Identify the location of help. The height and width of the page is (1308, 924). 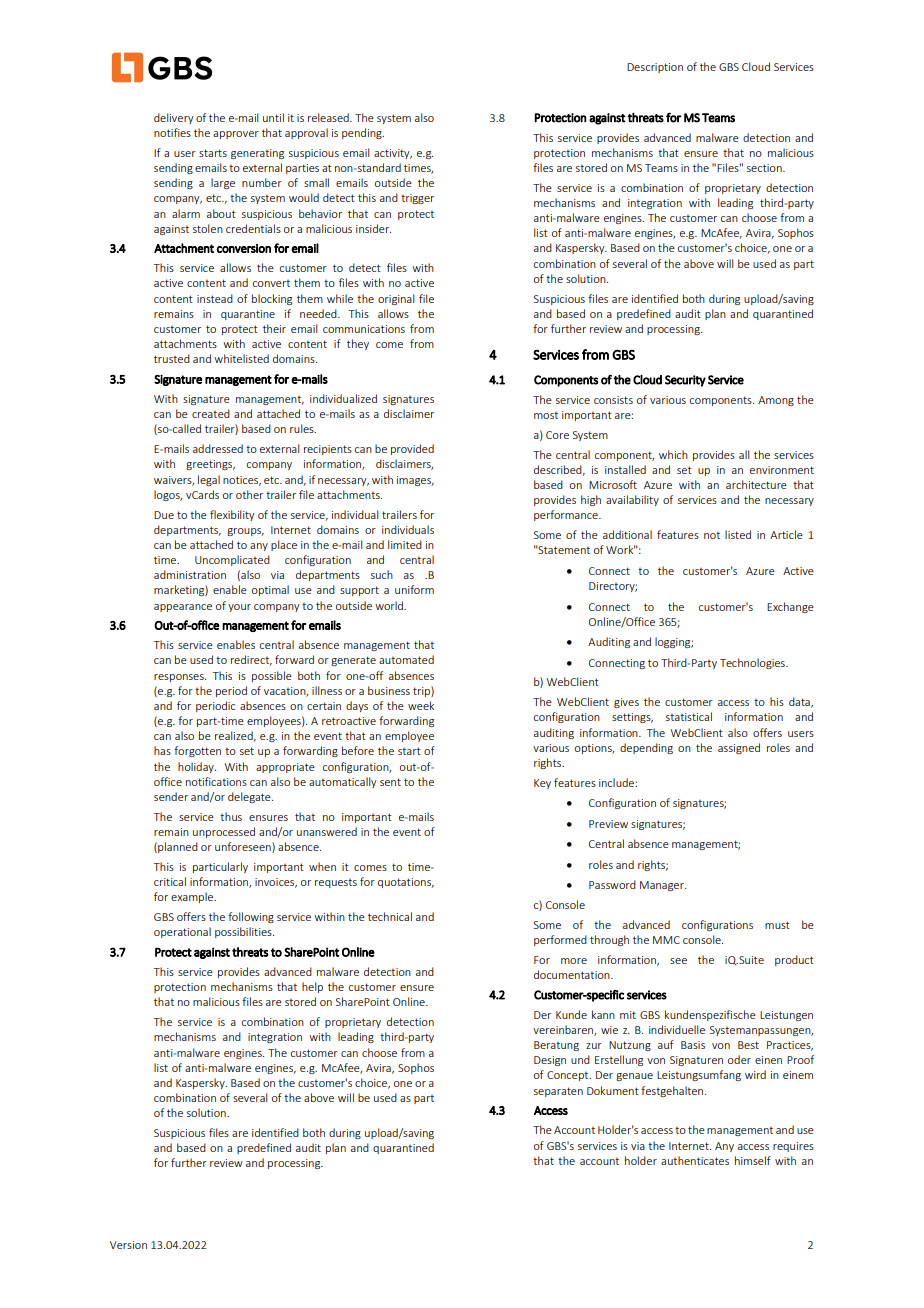
(312, 987).
